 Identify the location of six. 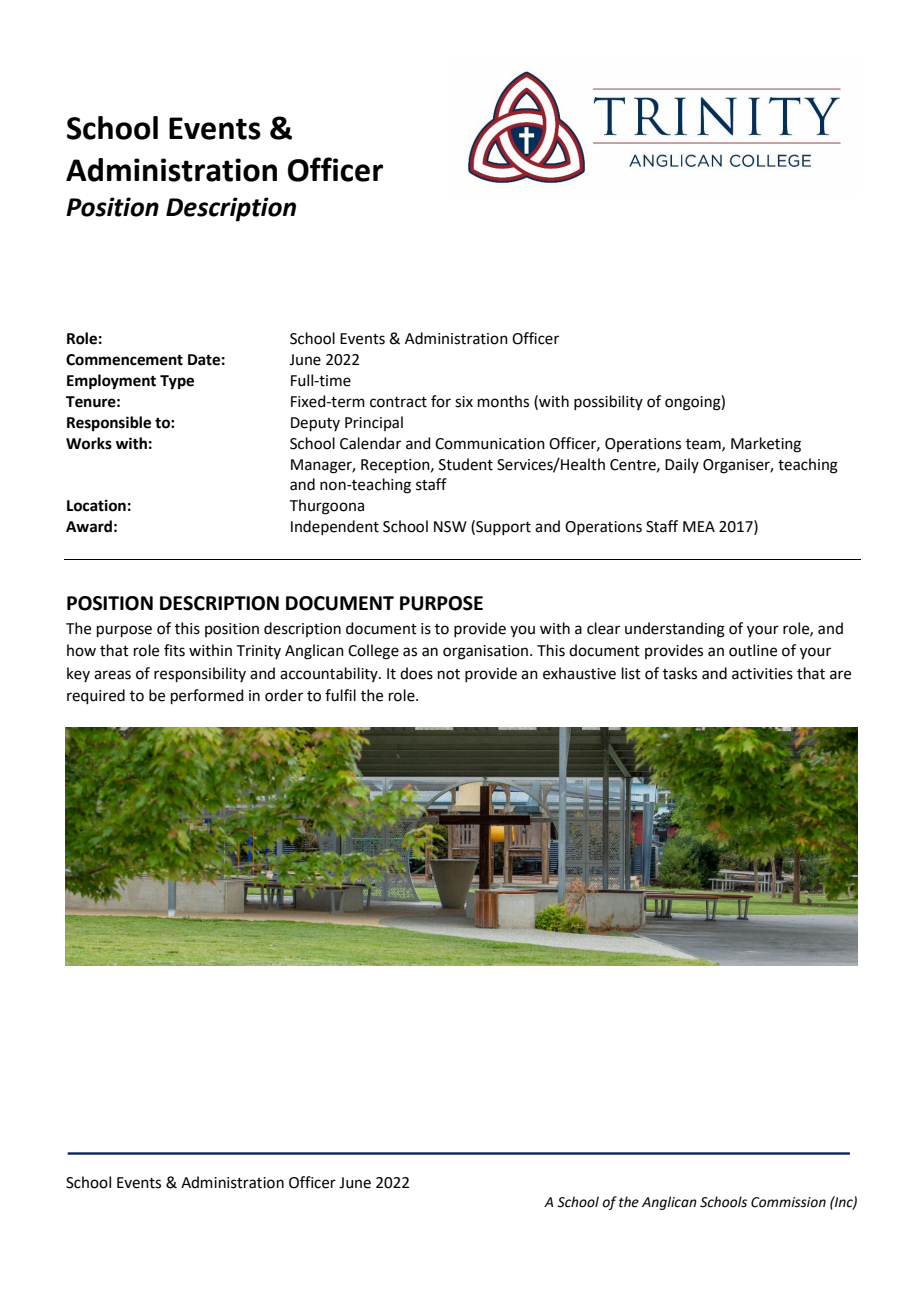
(464, 402).
